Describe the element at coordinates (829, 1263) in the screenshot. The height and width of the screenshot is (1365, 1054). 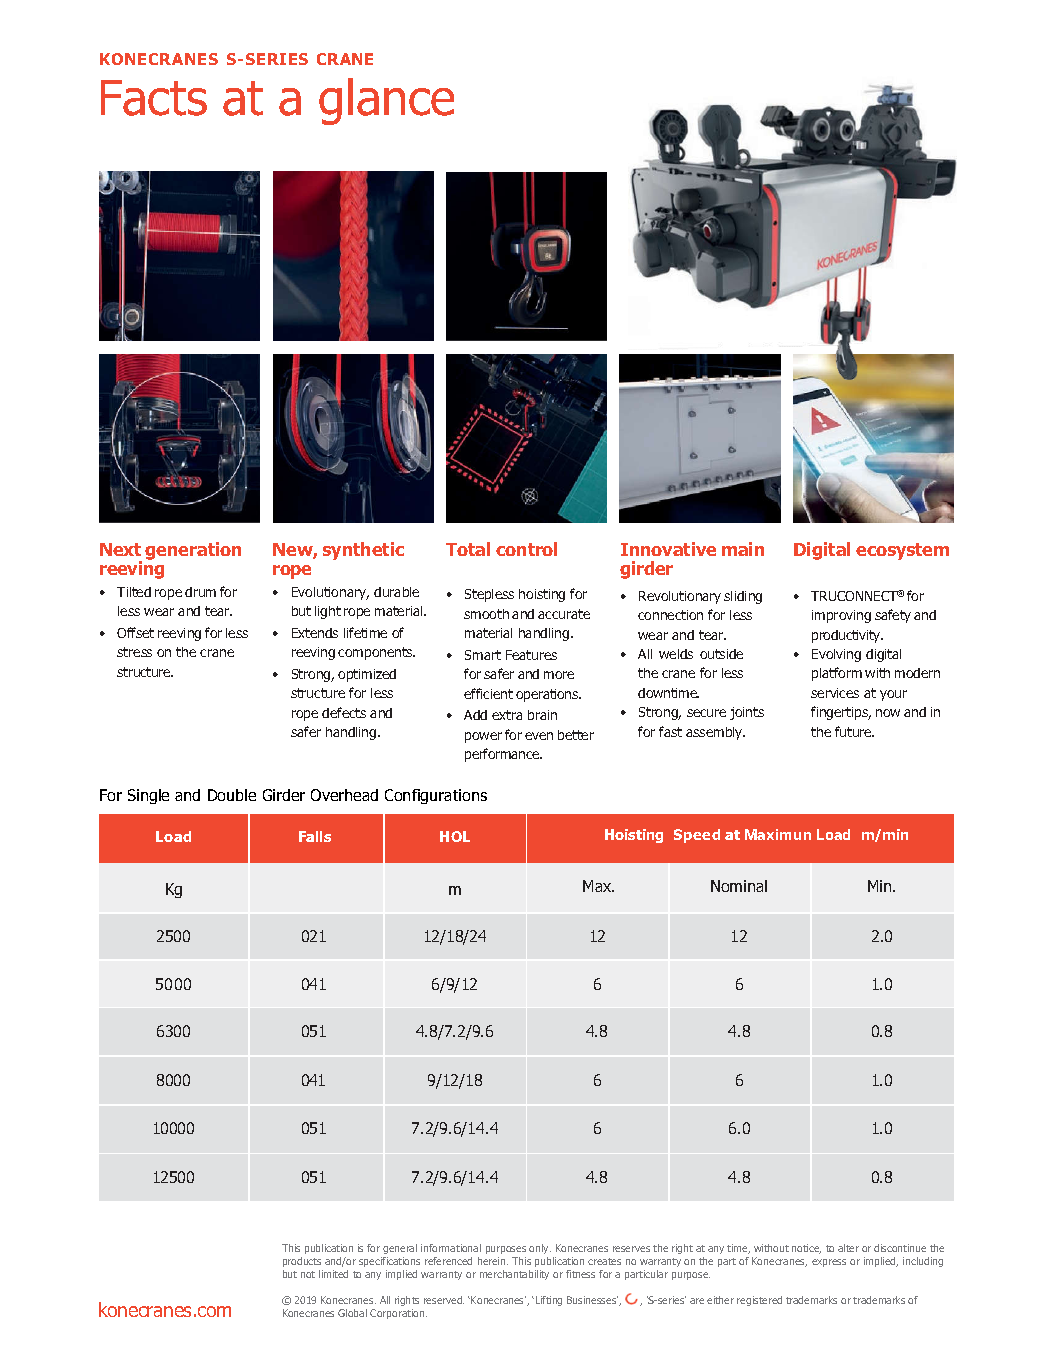
I see `express` at that location.
